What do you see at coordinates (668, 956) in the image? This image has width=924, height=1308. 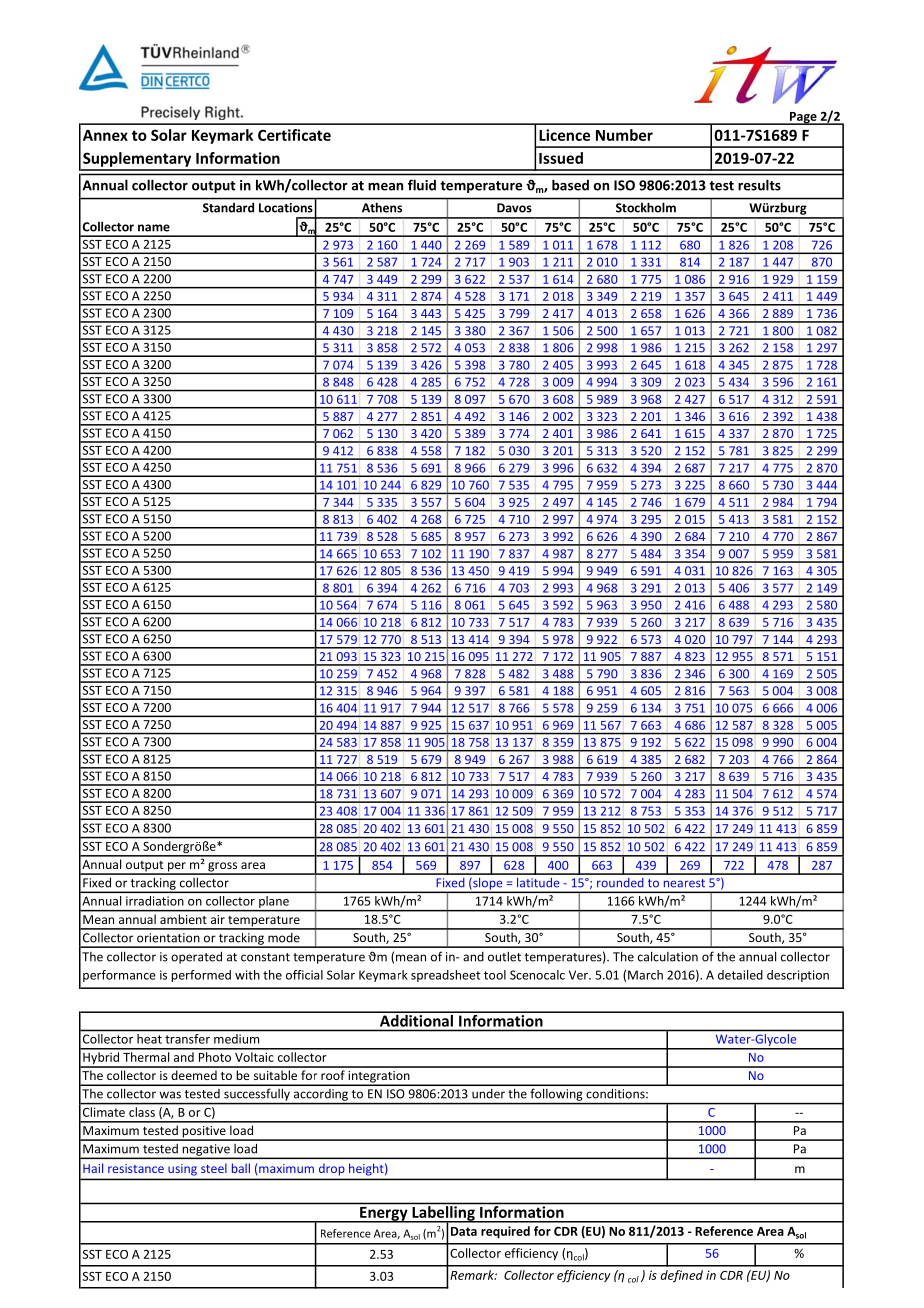 I see `calculation` at bounding box center [668, 956].
